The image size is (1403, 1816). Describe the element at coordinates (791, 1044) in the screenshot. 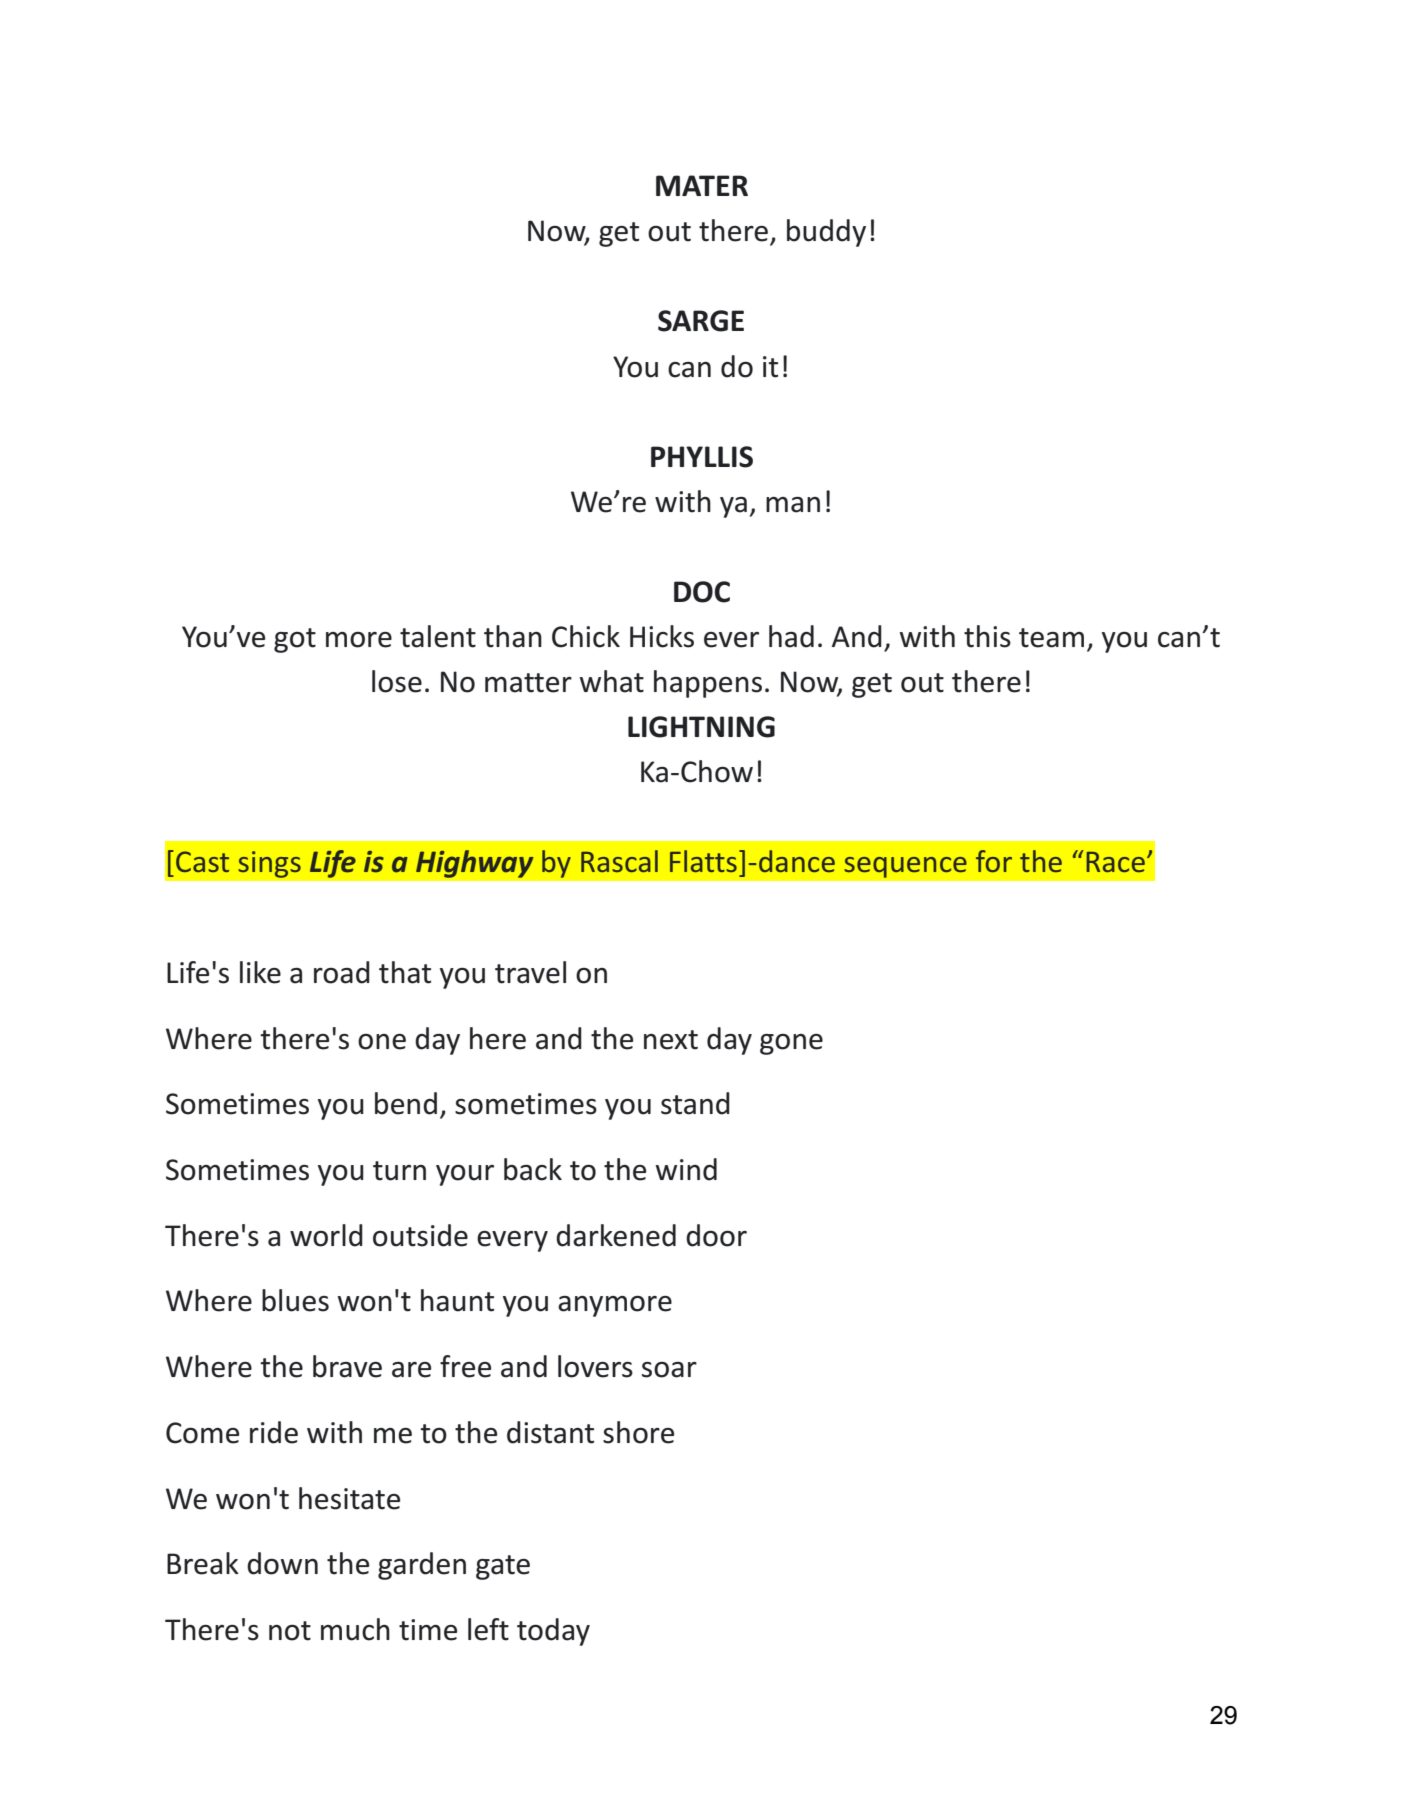

I see `gone` at that location.
